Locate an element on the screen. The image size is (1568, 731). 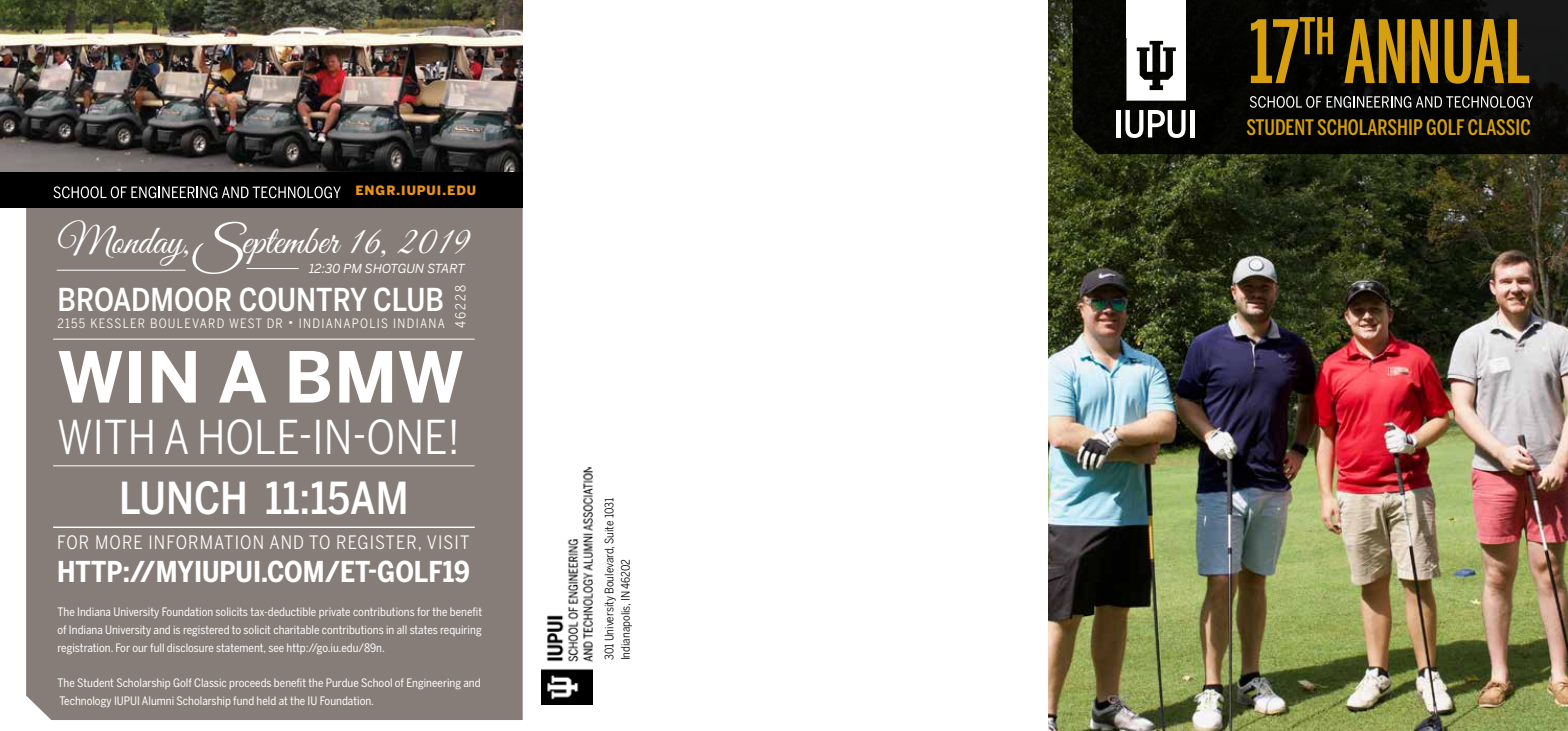
Engineering is located at coordinates (434, 683).
